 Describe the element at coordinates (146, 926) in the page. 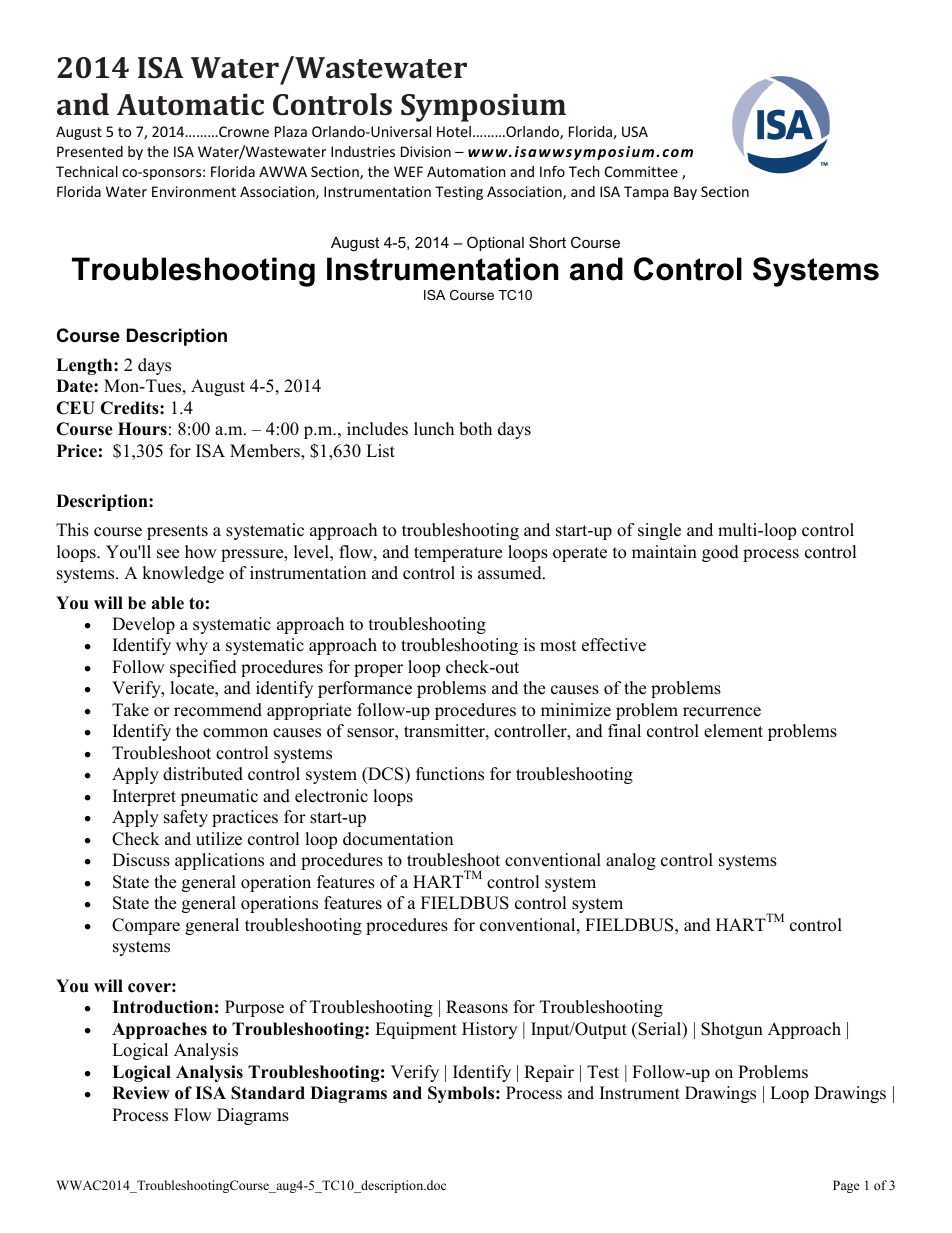

I see `Compare` at that location.
